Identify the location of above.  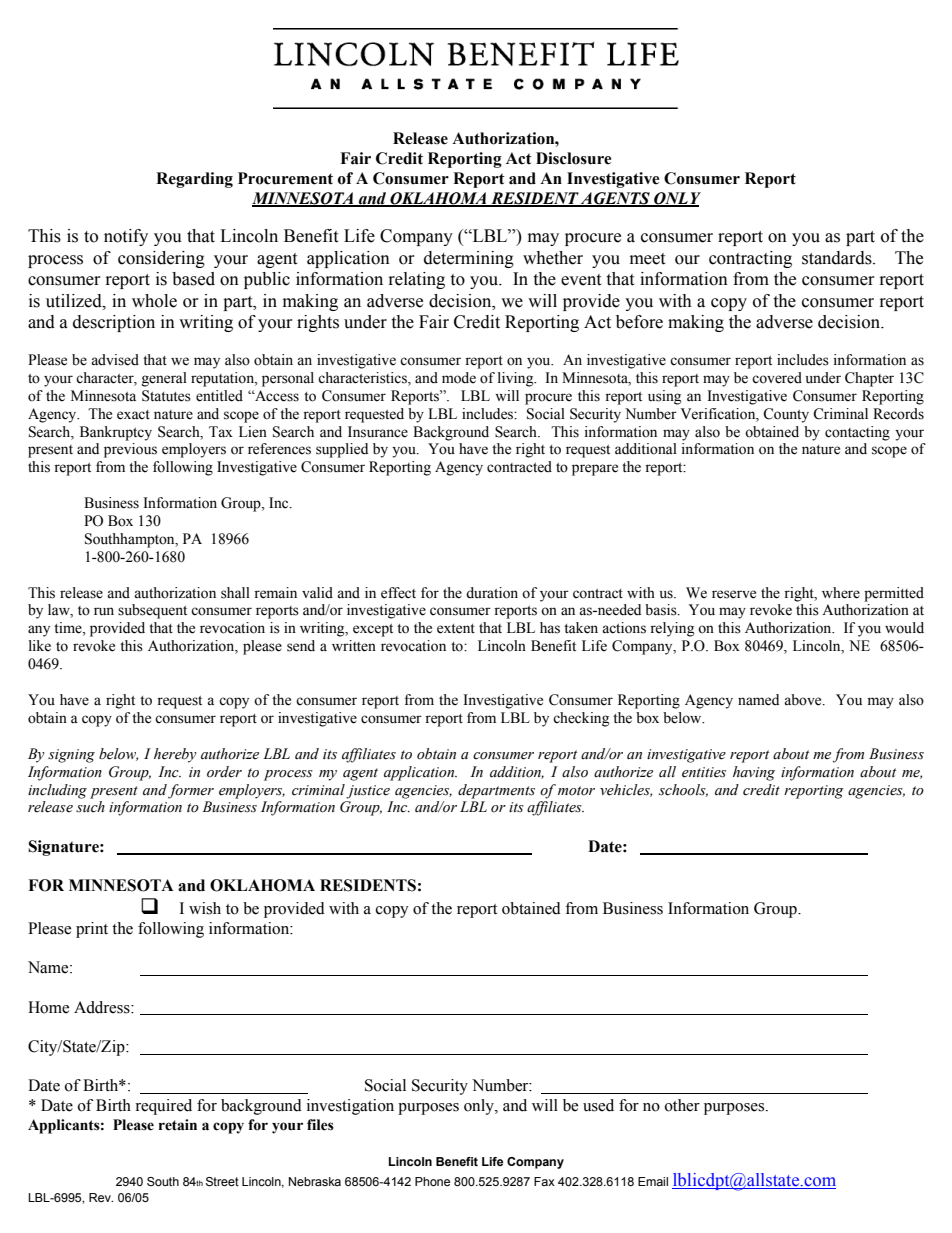
(804, 700).
